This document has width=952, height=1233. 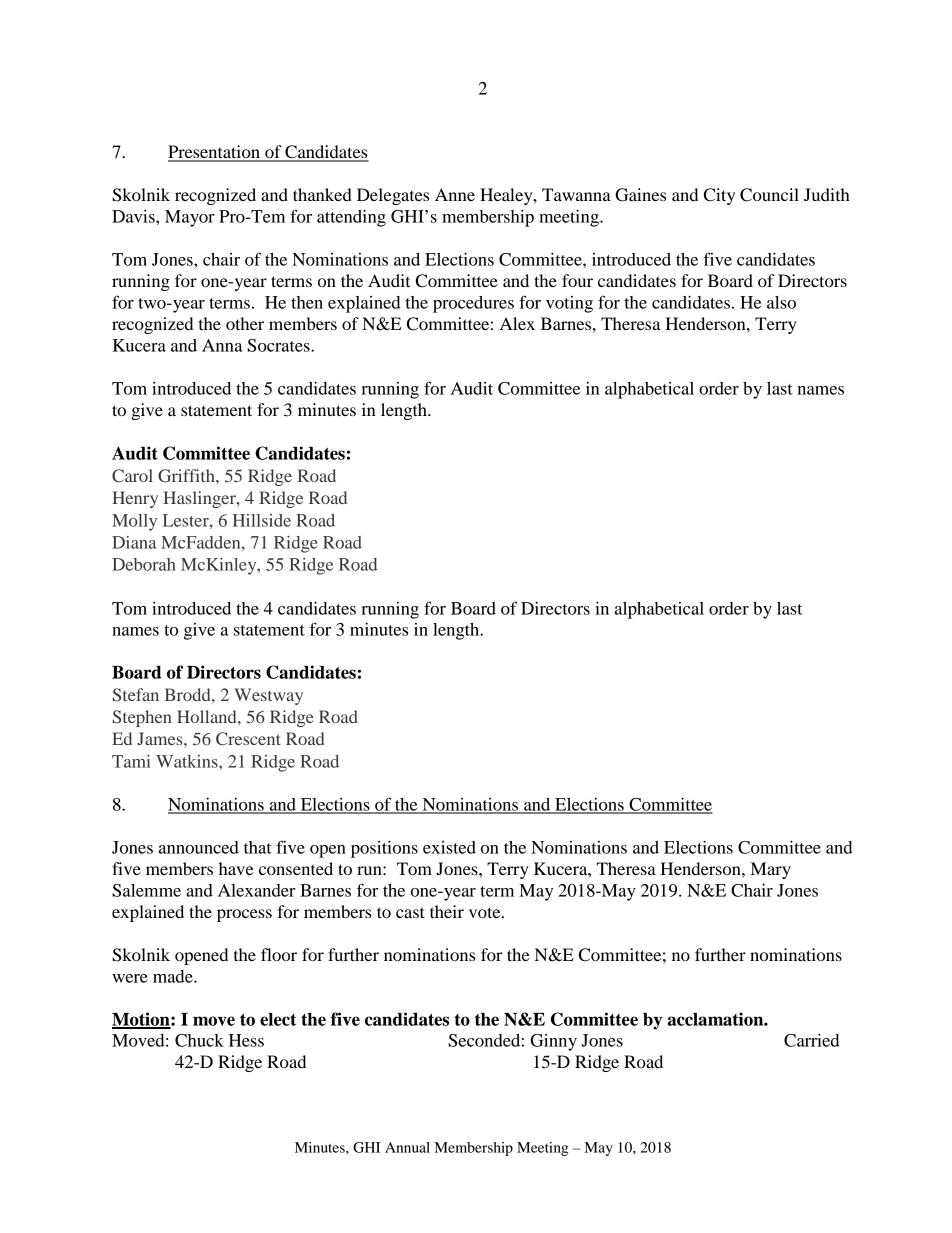 I want to click on Chuck, so click(x=199, y=1040).
